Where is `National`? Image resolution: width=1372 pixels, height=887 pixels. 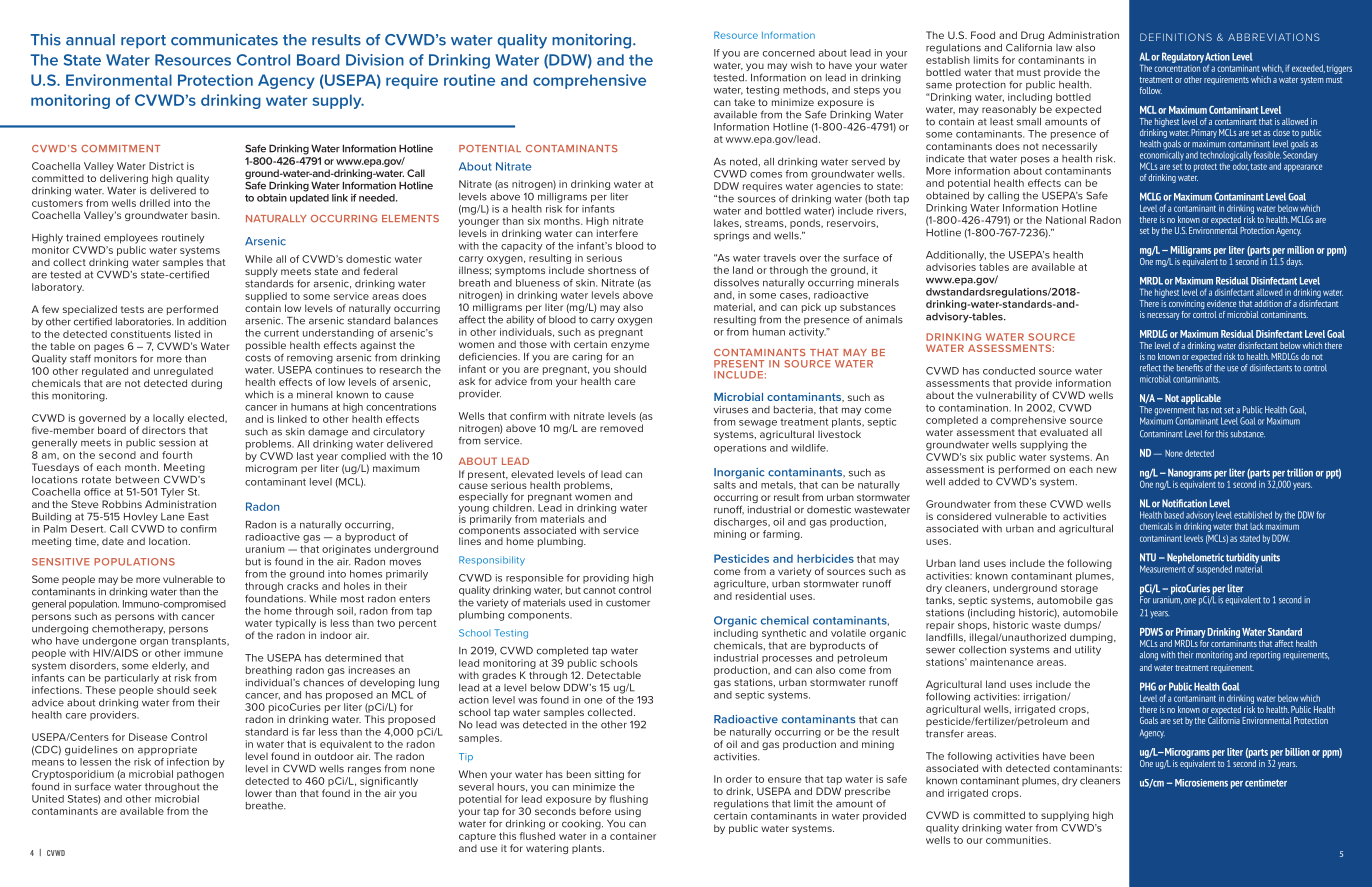
National is located at coordinates (1066, 220).
